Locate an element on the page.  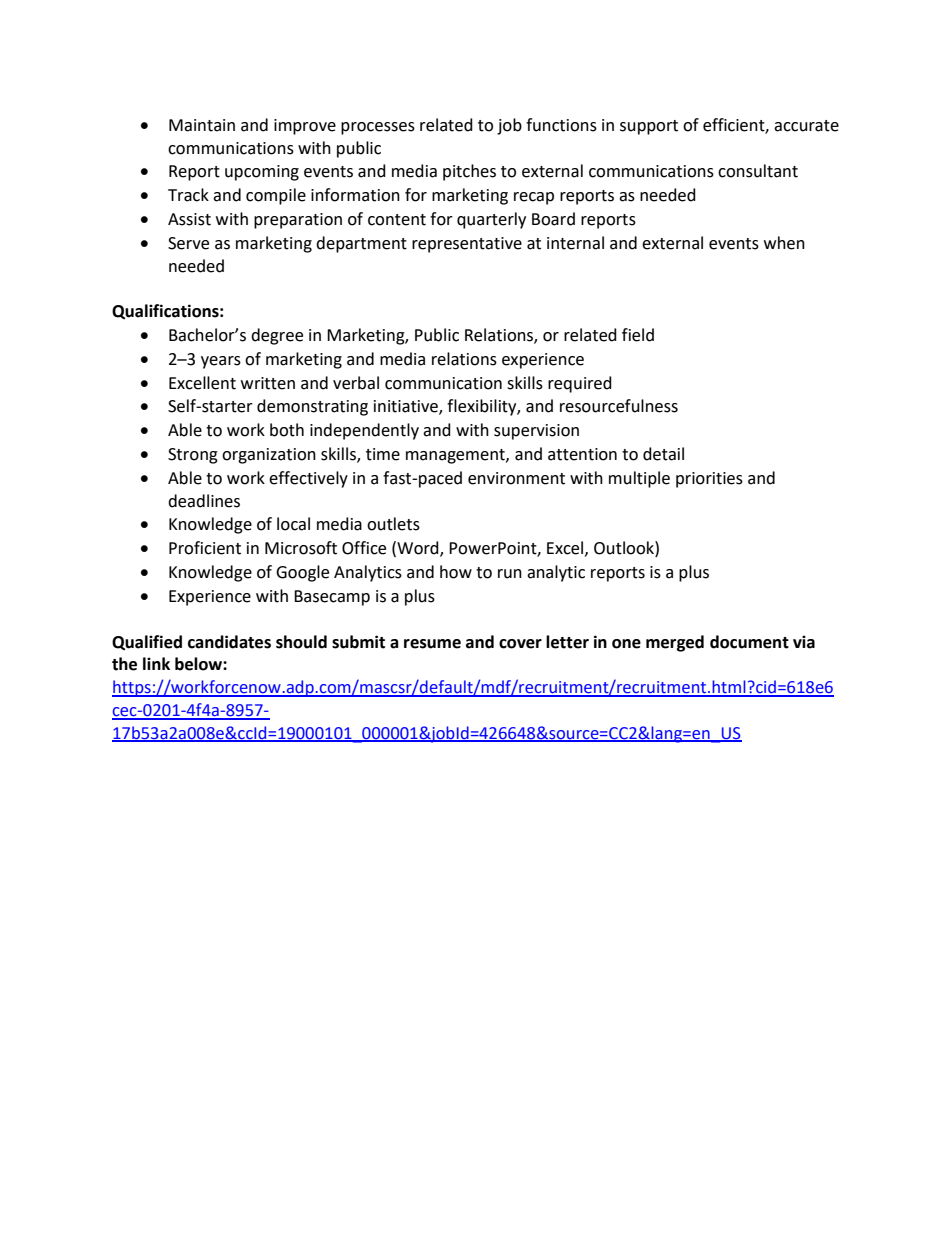
deadlines is located at coordinates (204, 501).
